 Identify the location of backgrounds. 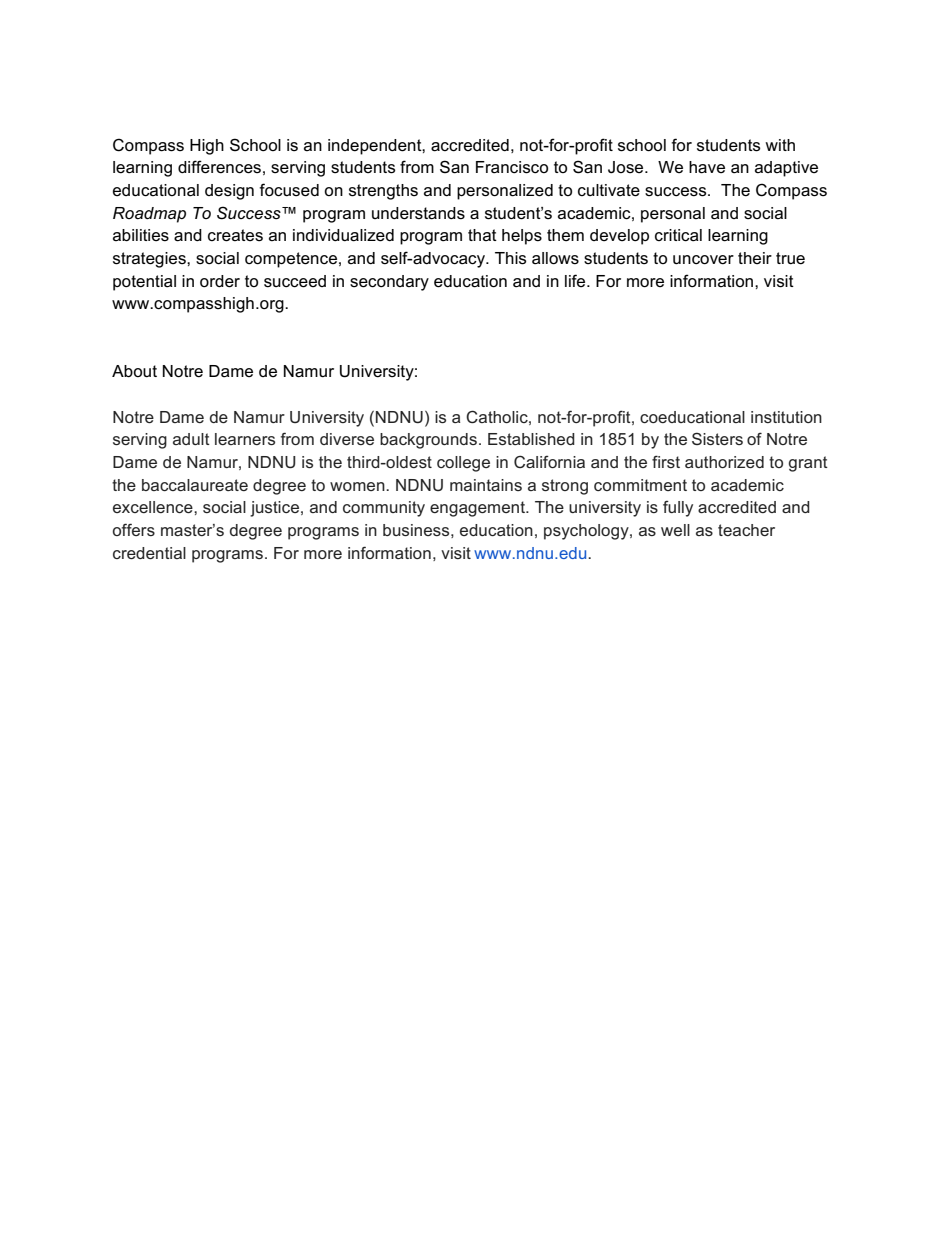
(428, 441).
